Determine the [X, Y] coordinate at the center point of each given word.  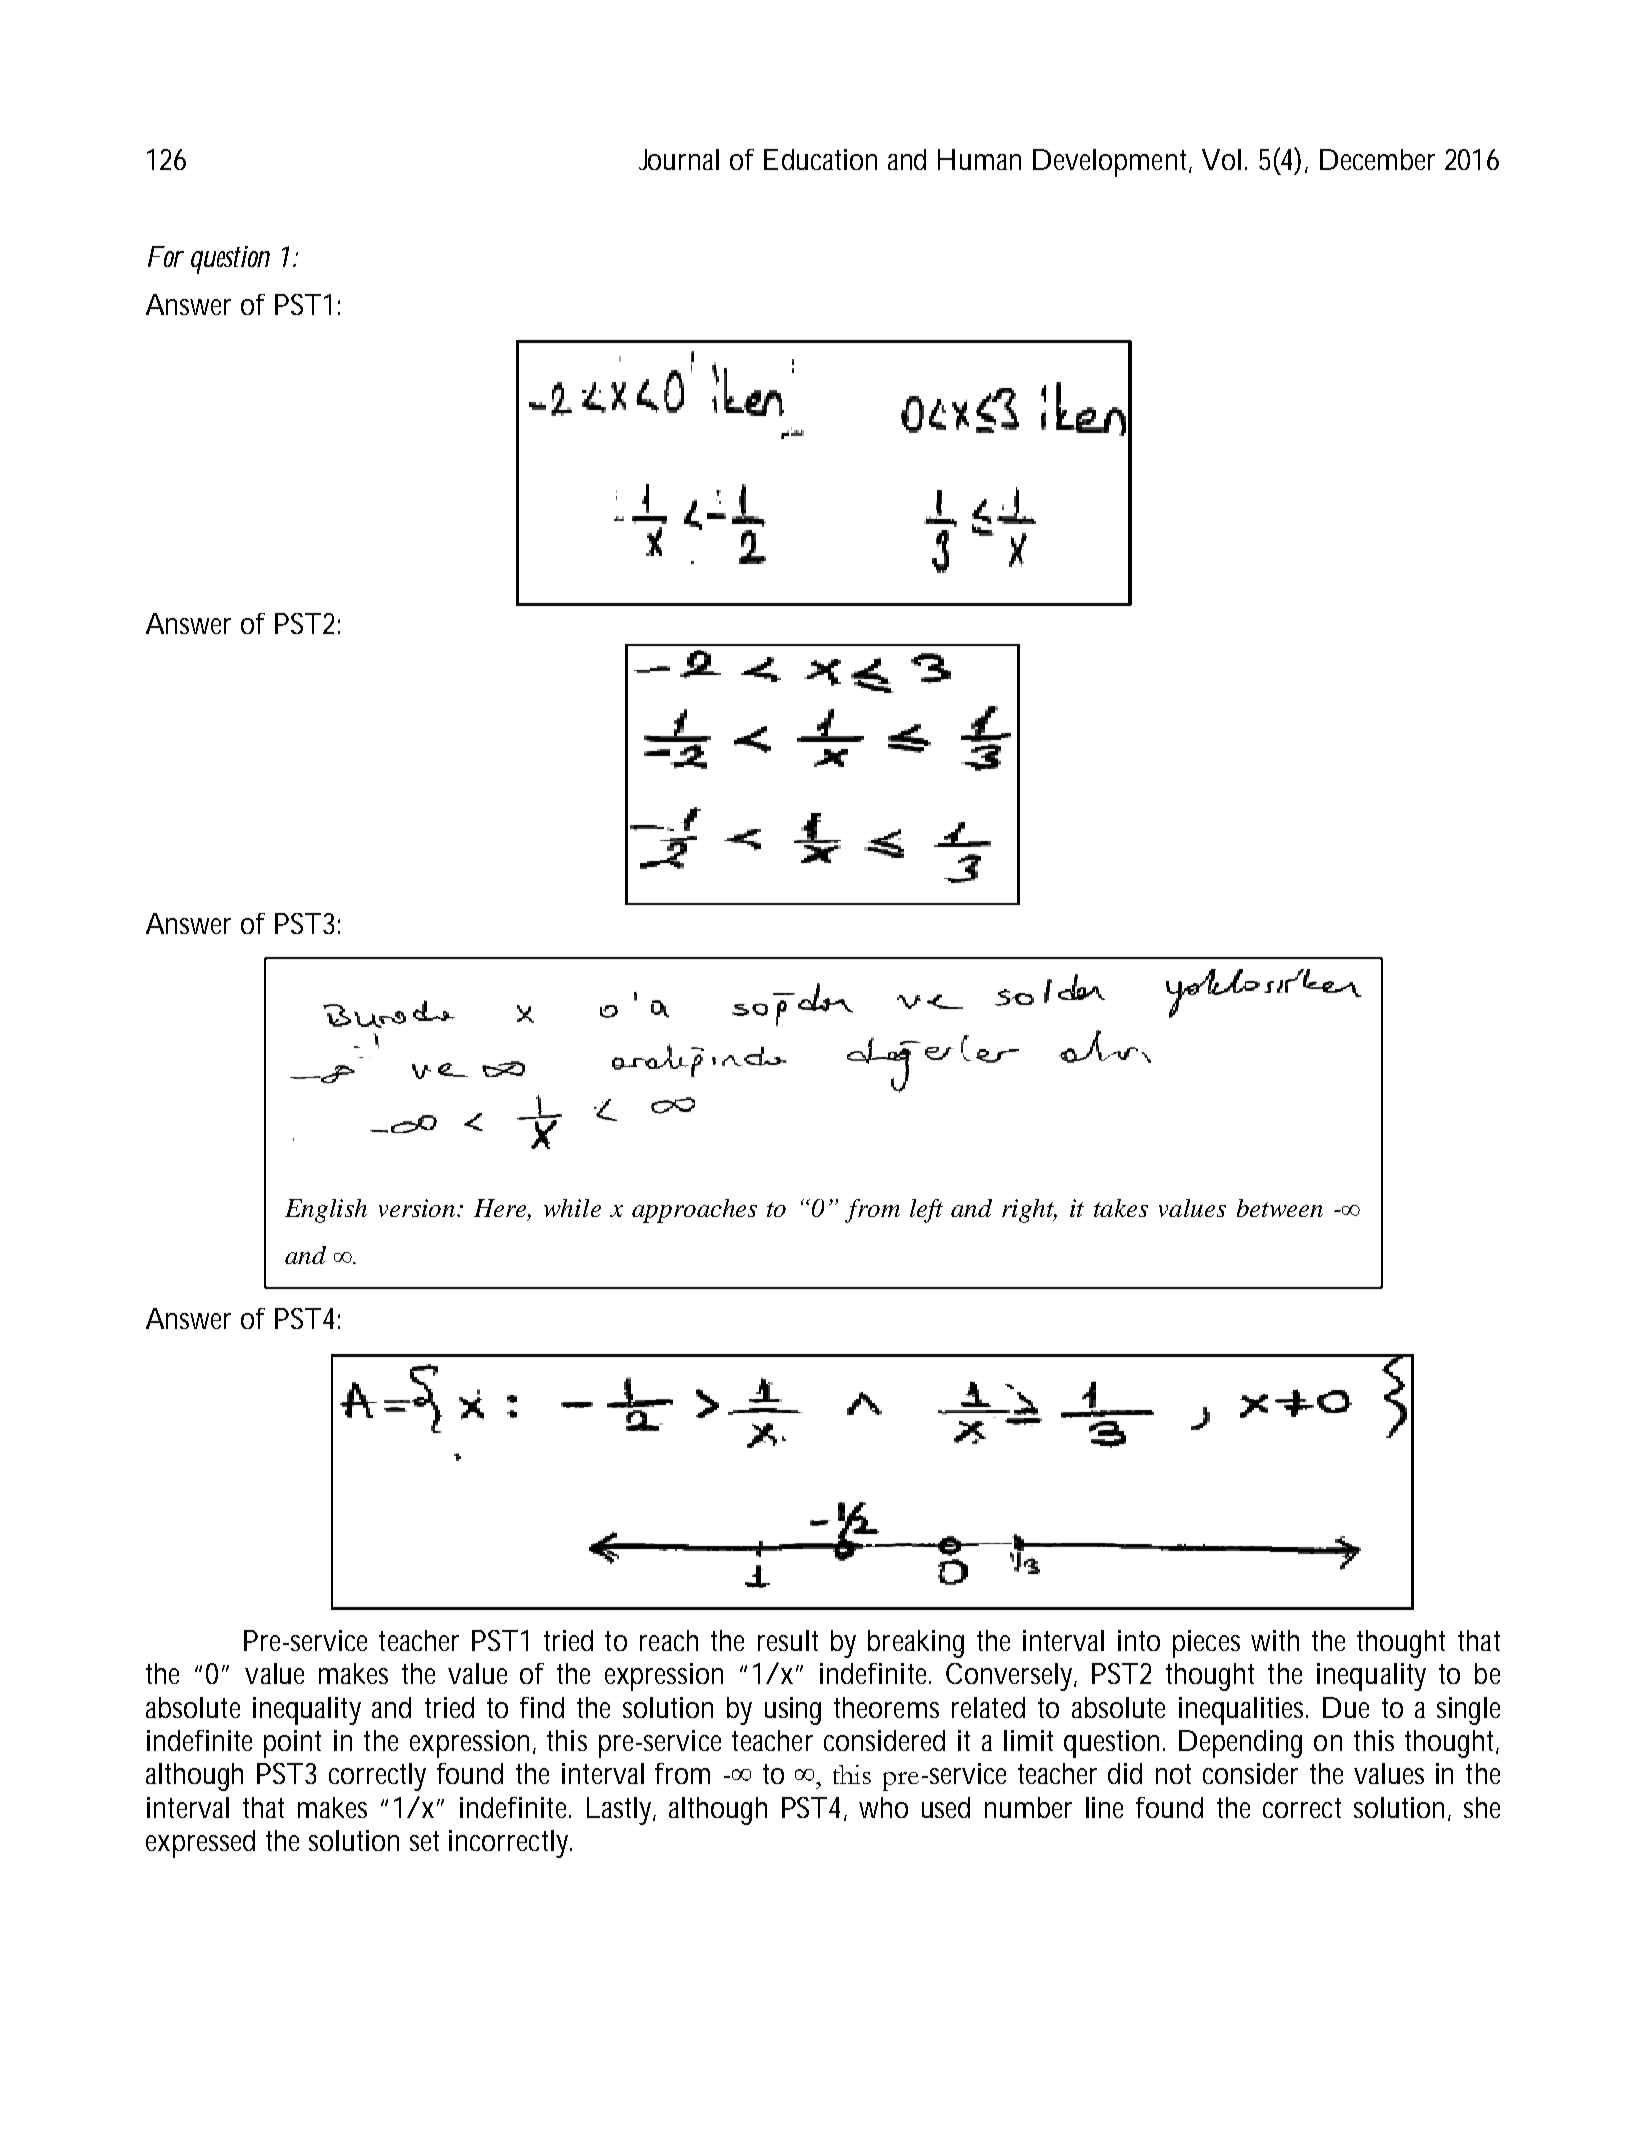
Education [820, 159]
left [926, 1211]
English [326, 1211]
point [292, 1744]
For [165, 256]
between [1280, 1208]
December [1377, 159]
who [883, 1807]
